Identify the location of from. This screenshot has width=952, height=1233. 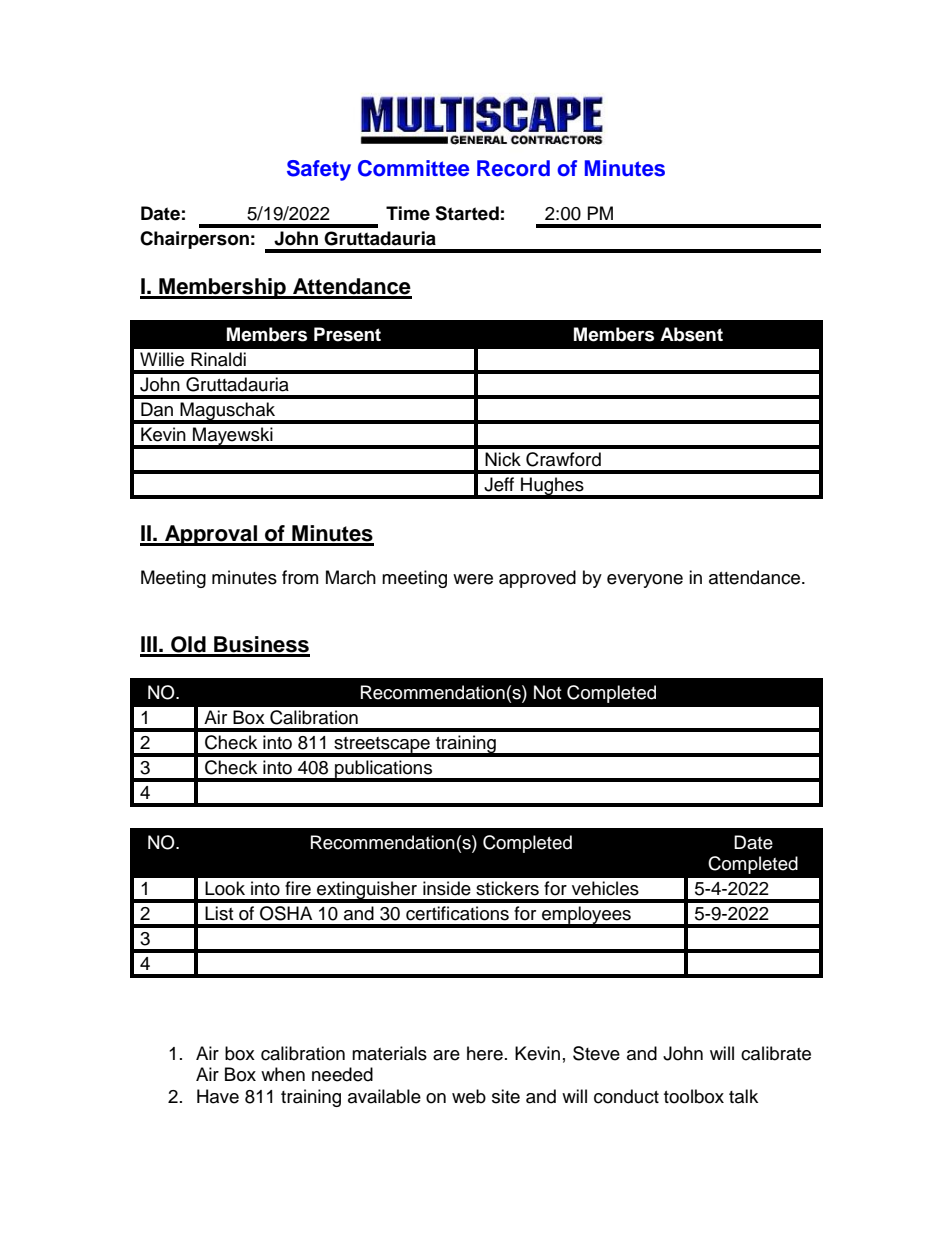
(300, 577).
